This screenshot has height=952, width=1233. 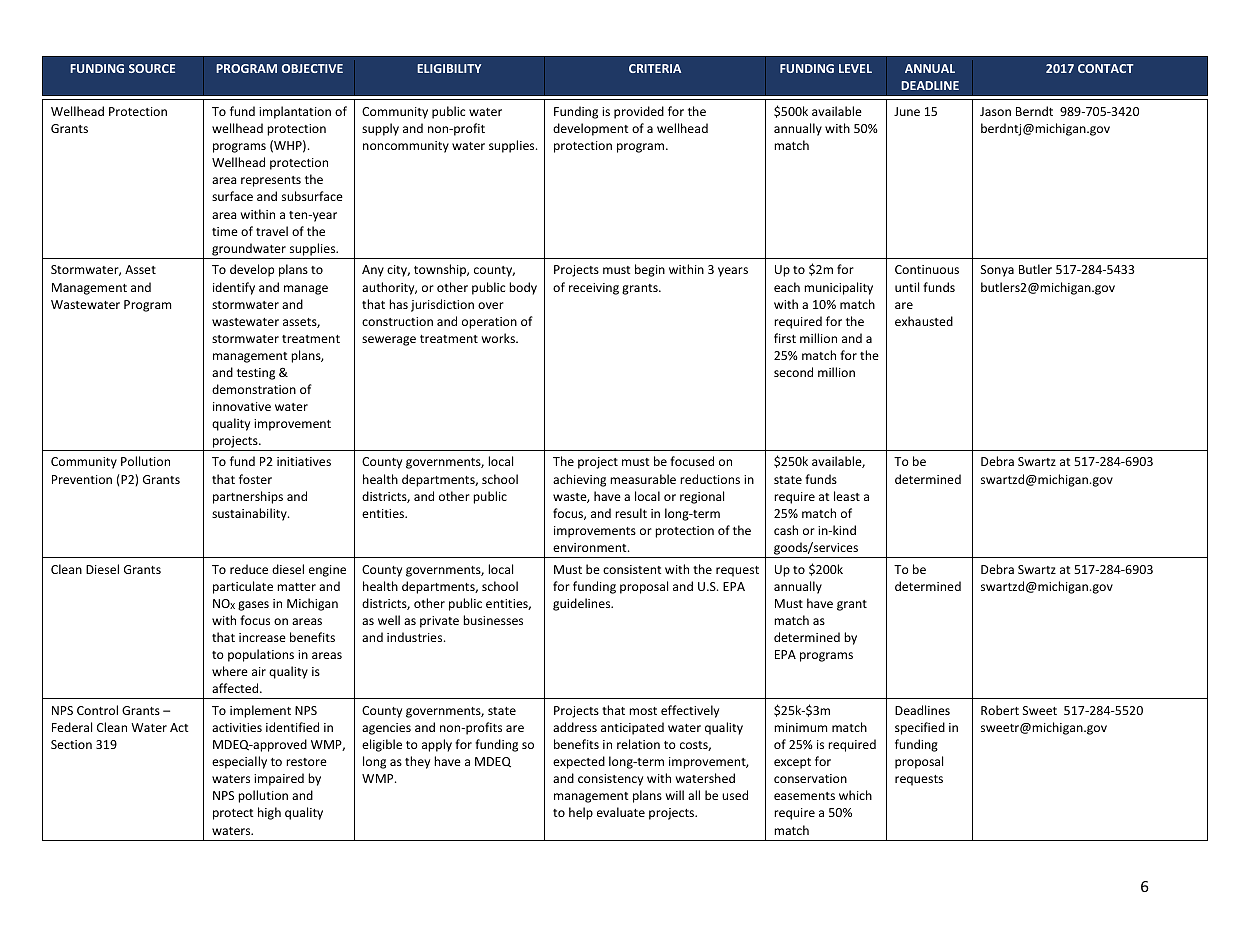 What do you see at coordinates (995, 111) in the screenshot?
I see `Jason` at bounding box center [995, 111].
